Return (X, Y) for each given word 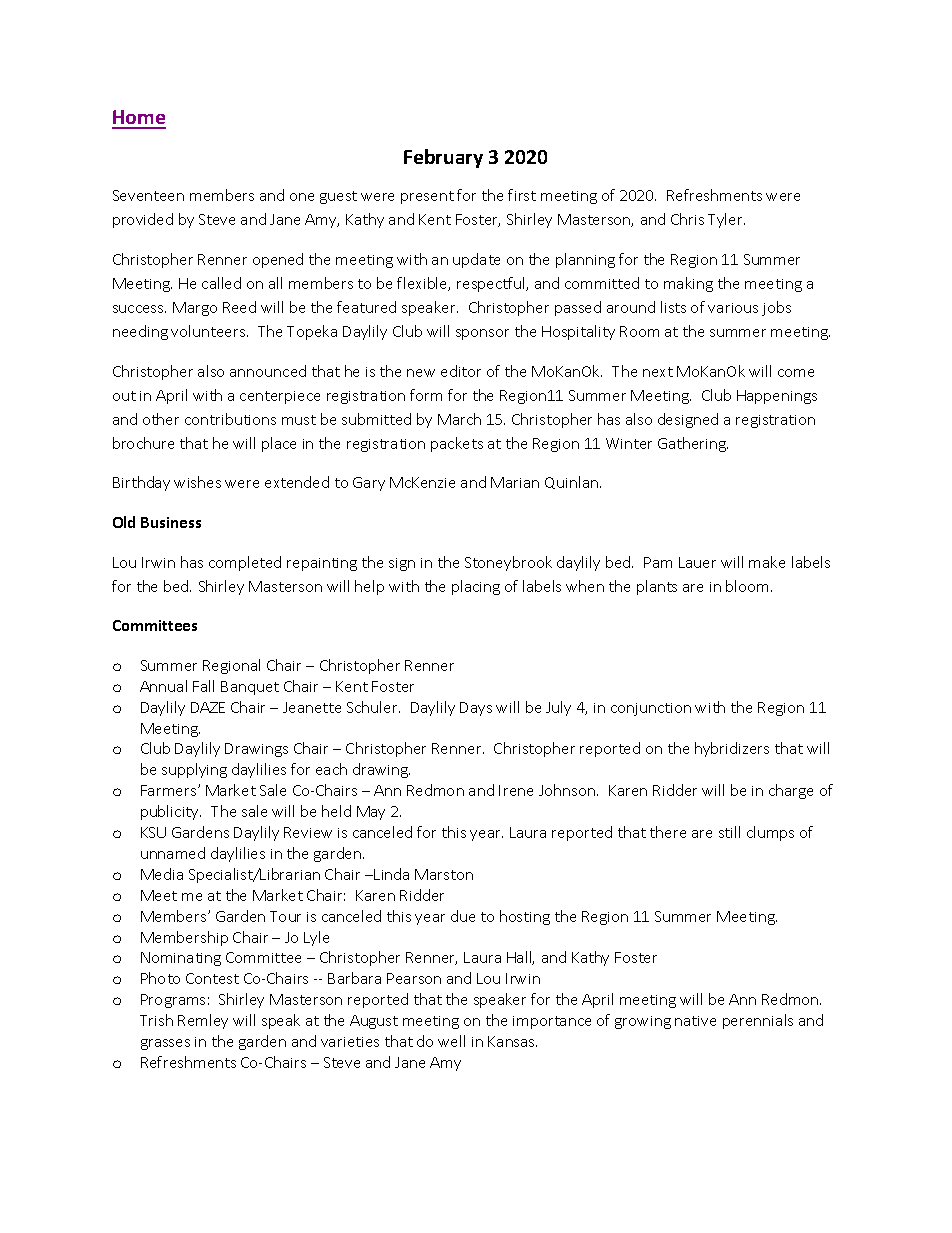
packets (457, 444)
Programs (173, 1001)
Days (476, 709)
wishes (197, 482)
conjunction (651, 709)
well (451, 1041)
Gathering (693, 444)
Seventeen (148, 195)
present (427, 197)
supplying (194, 770)
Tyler (726, 220)
